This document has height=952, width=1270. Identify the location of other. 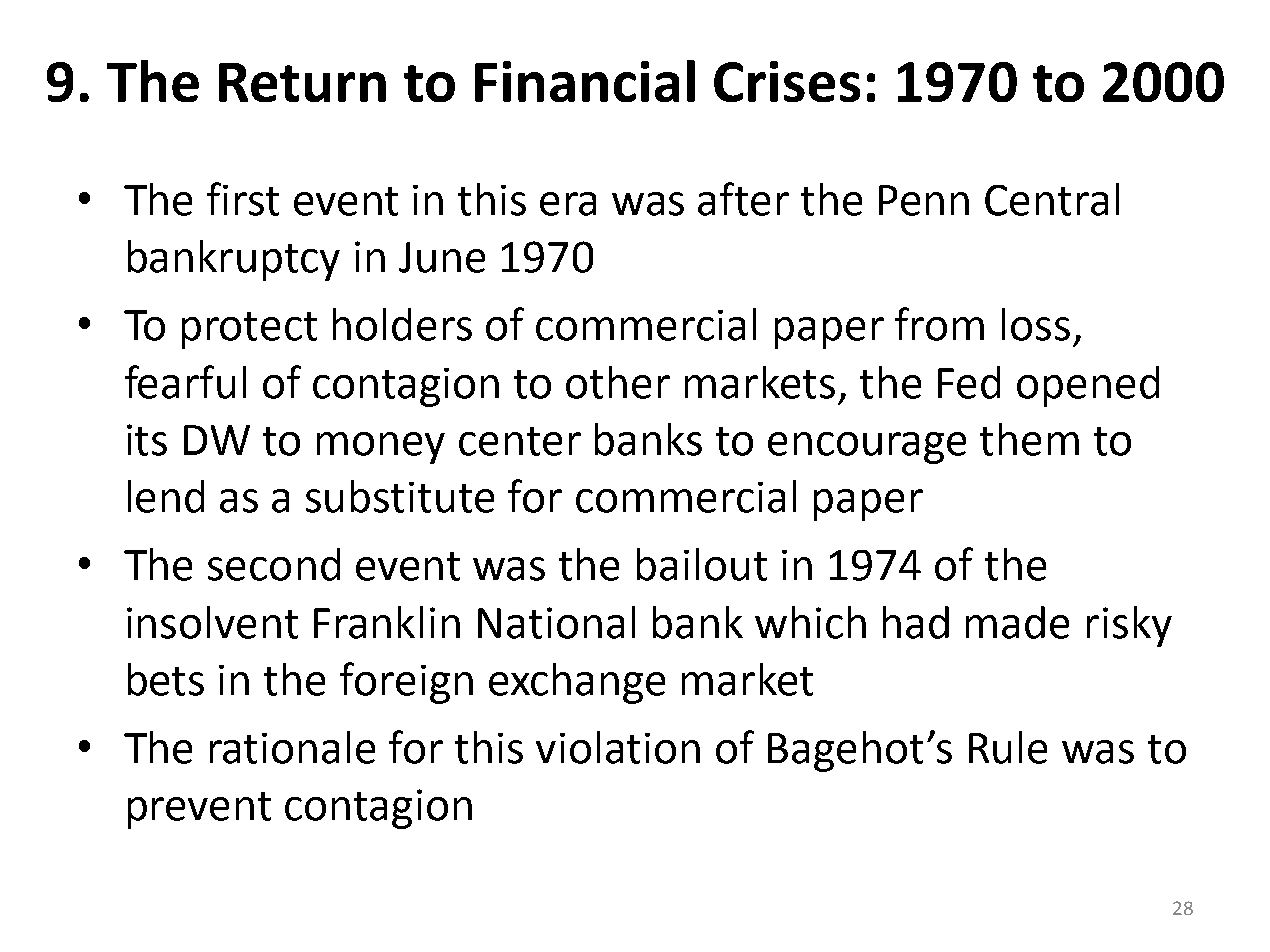
(618, 382).
